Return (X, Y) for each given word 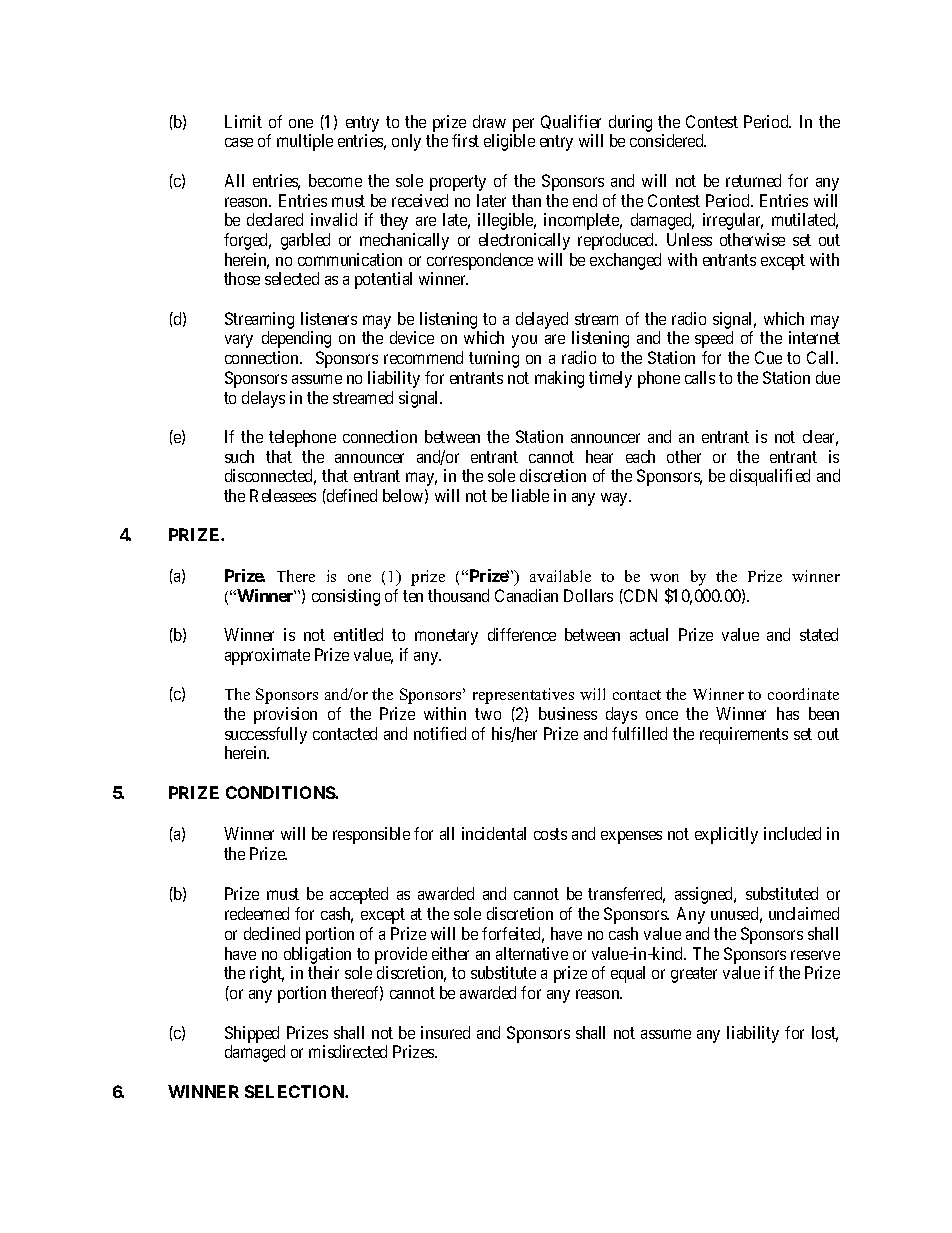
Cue (768, 357)
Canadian (526, 595)
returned (753, 180)
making (559, 379)
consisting (346, 597)
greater (694, 975)
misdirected (348, 1051)
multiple (305, 142)
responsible (371, 835)
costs (550, 834)
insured (445, 1032)
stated (819, 634)
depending (296, 339)
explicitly (726, 835)
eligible (509, 142)
